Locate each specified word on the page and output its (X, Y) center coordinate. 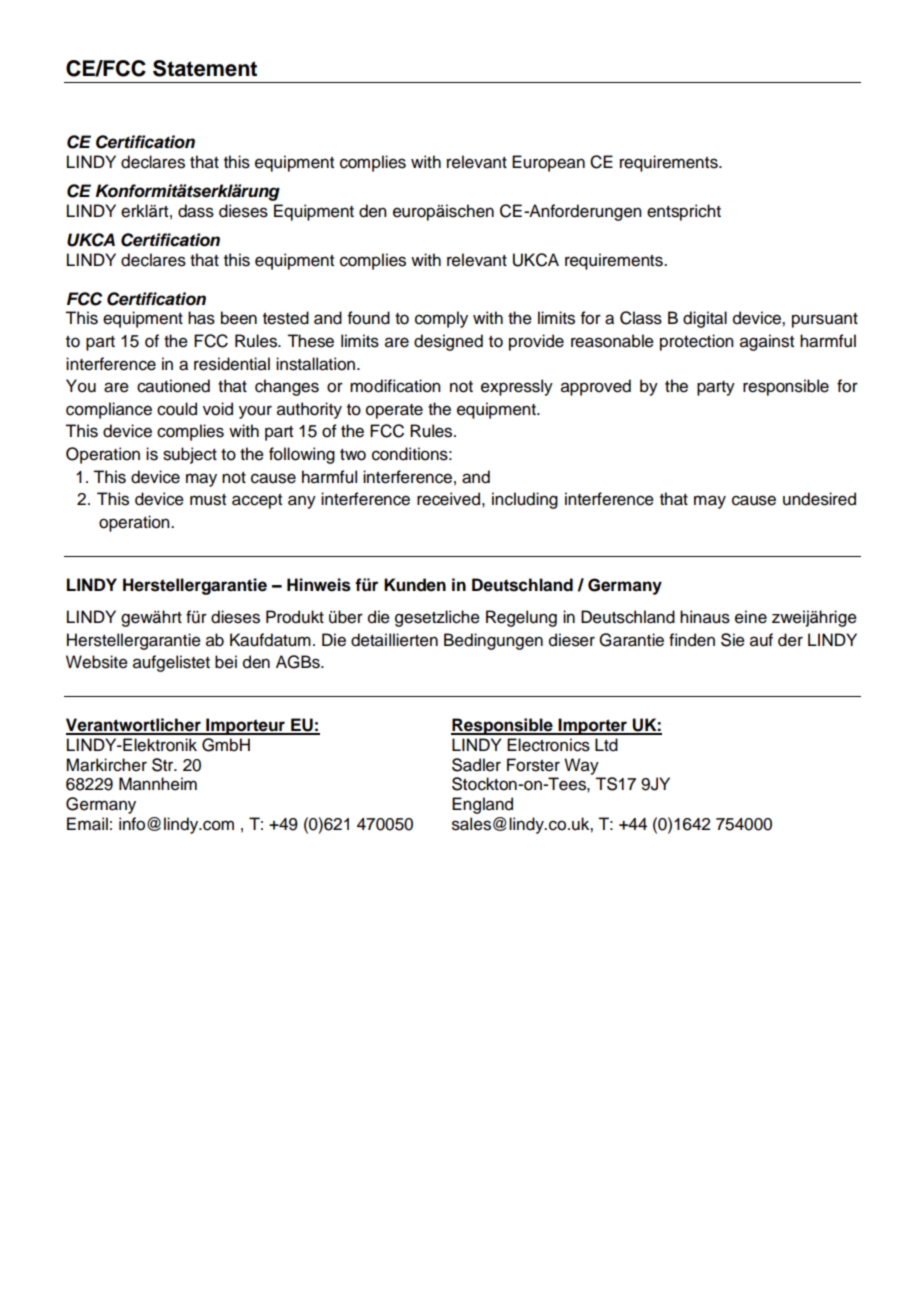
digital (705, 319)
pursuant (825, 320)
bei (226, 662)
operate (394, 411)
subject (190, 455)
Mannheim (158, 784)
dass (196, 211)
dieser (572, 640)
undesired (819, 499)
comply (441, 319)
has (201, 318)
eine (751, 617)
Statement (205, 68)
